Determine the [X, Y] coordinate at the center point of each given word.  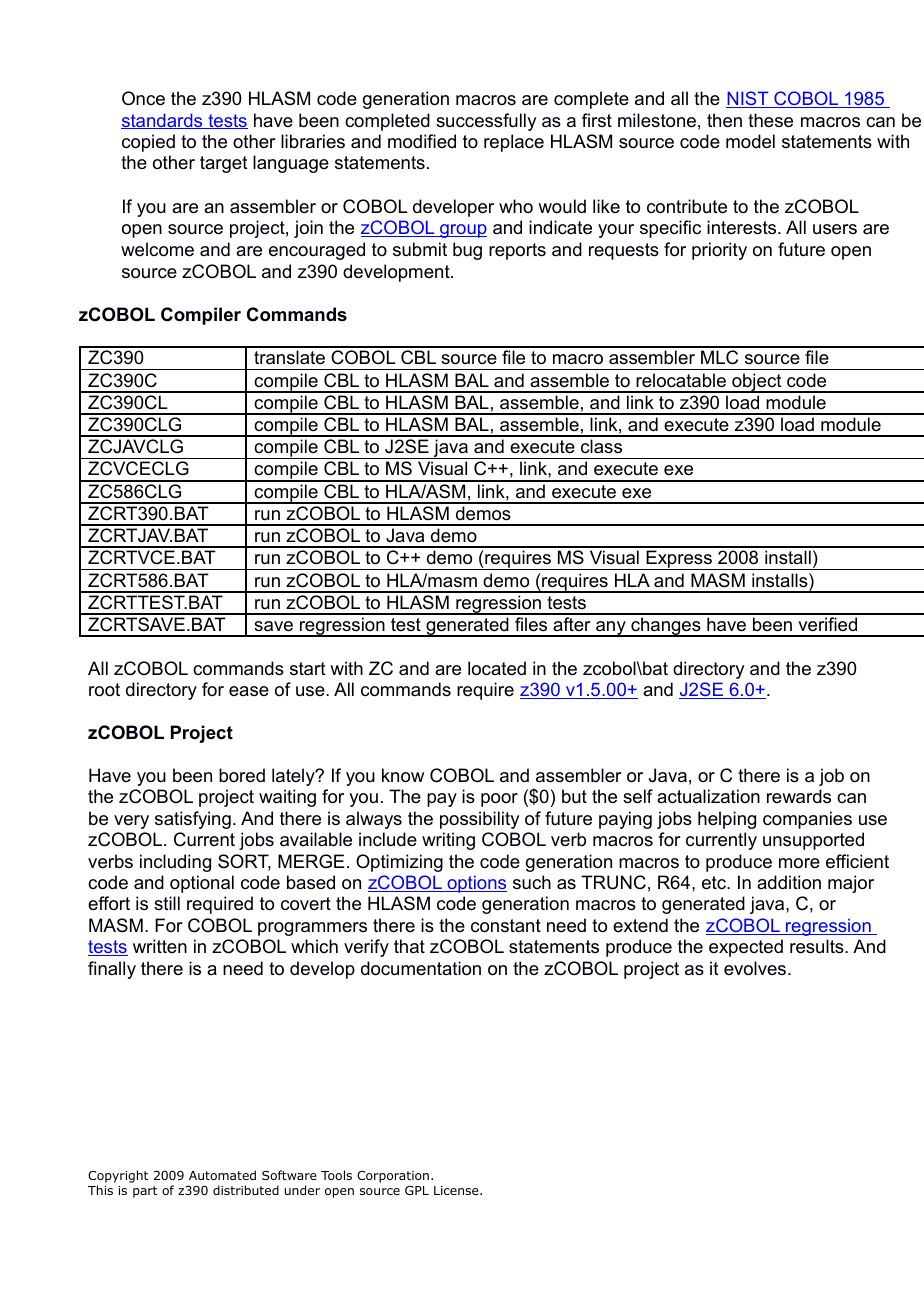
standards [163, 121]
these [770, 120]
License [457, 1190]
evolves [756, 968]
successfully [486, 122]
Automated [222, 1175]
